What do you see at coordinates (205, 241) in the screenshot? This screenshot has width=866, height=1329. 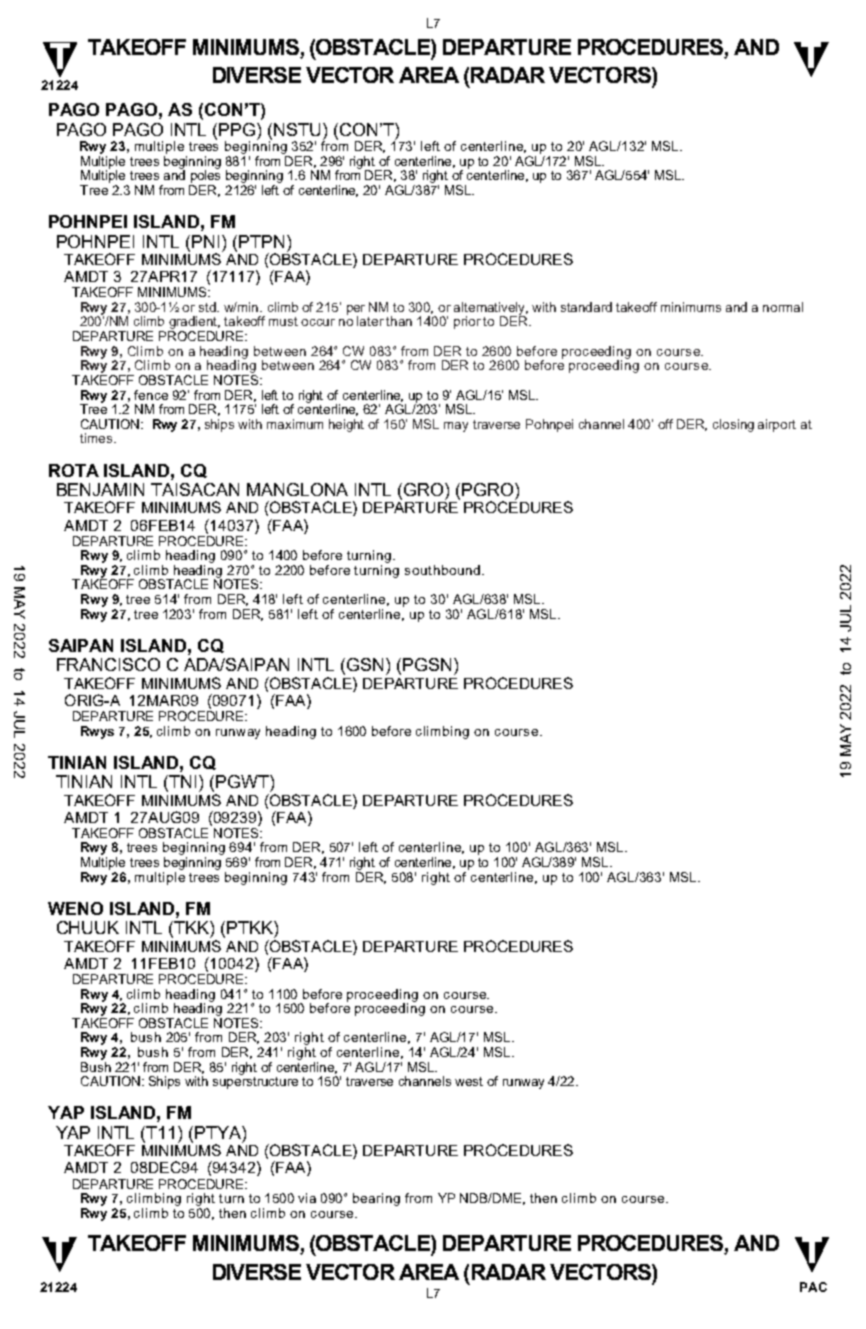 I see `PNI` at bounding box center [205, 241].
